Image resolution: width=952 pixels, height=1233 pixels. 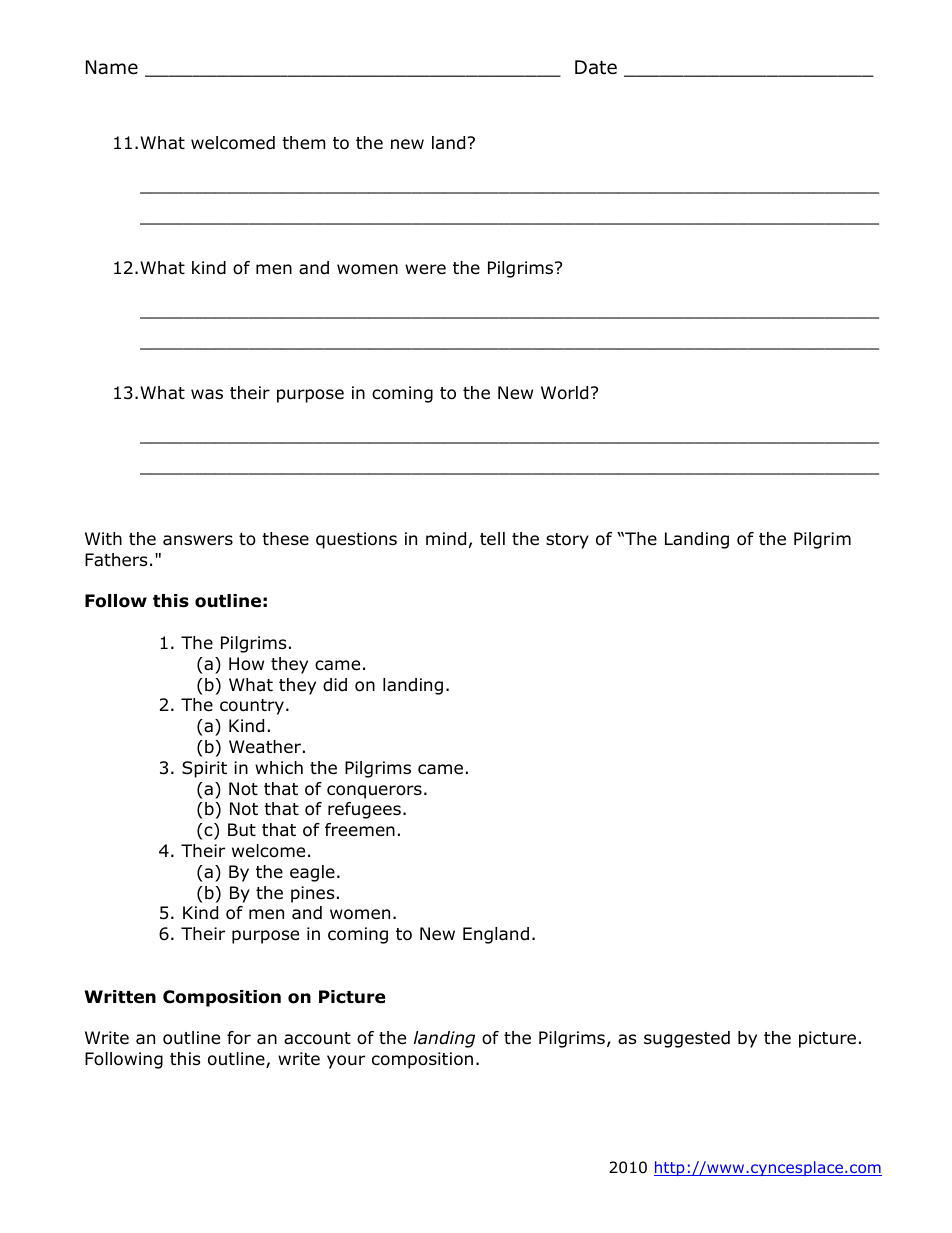 I want to click on Date, so click(x=596, y=67).
